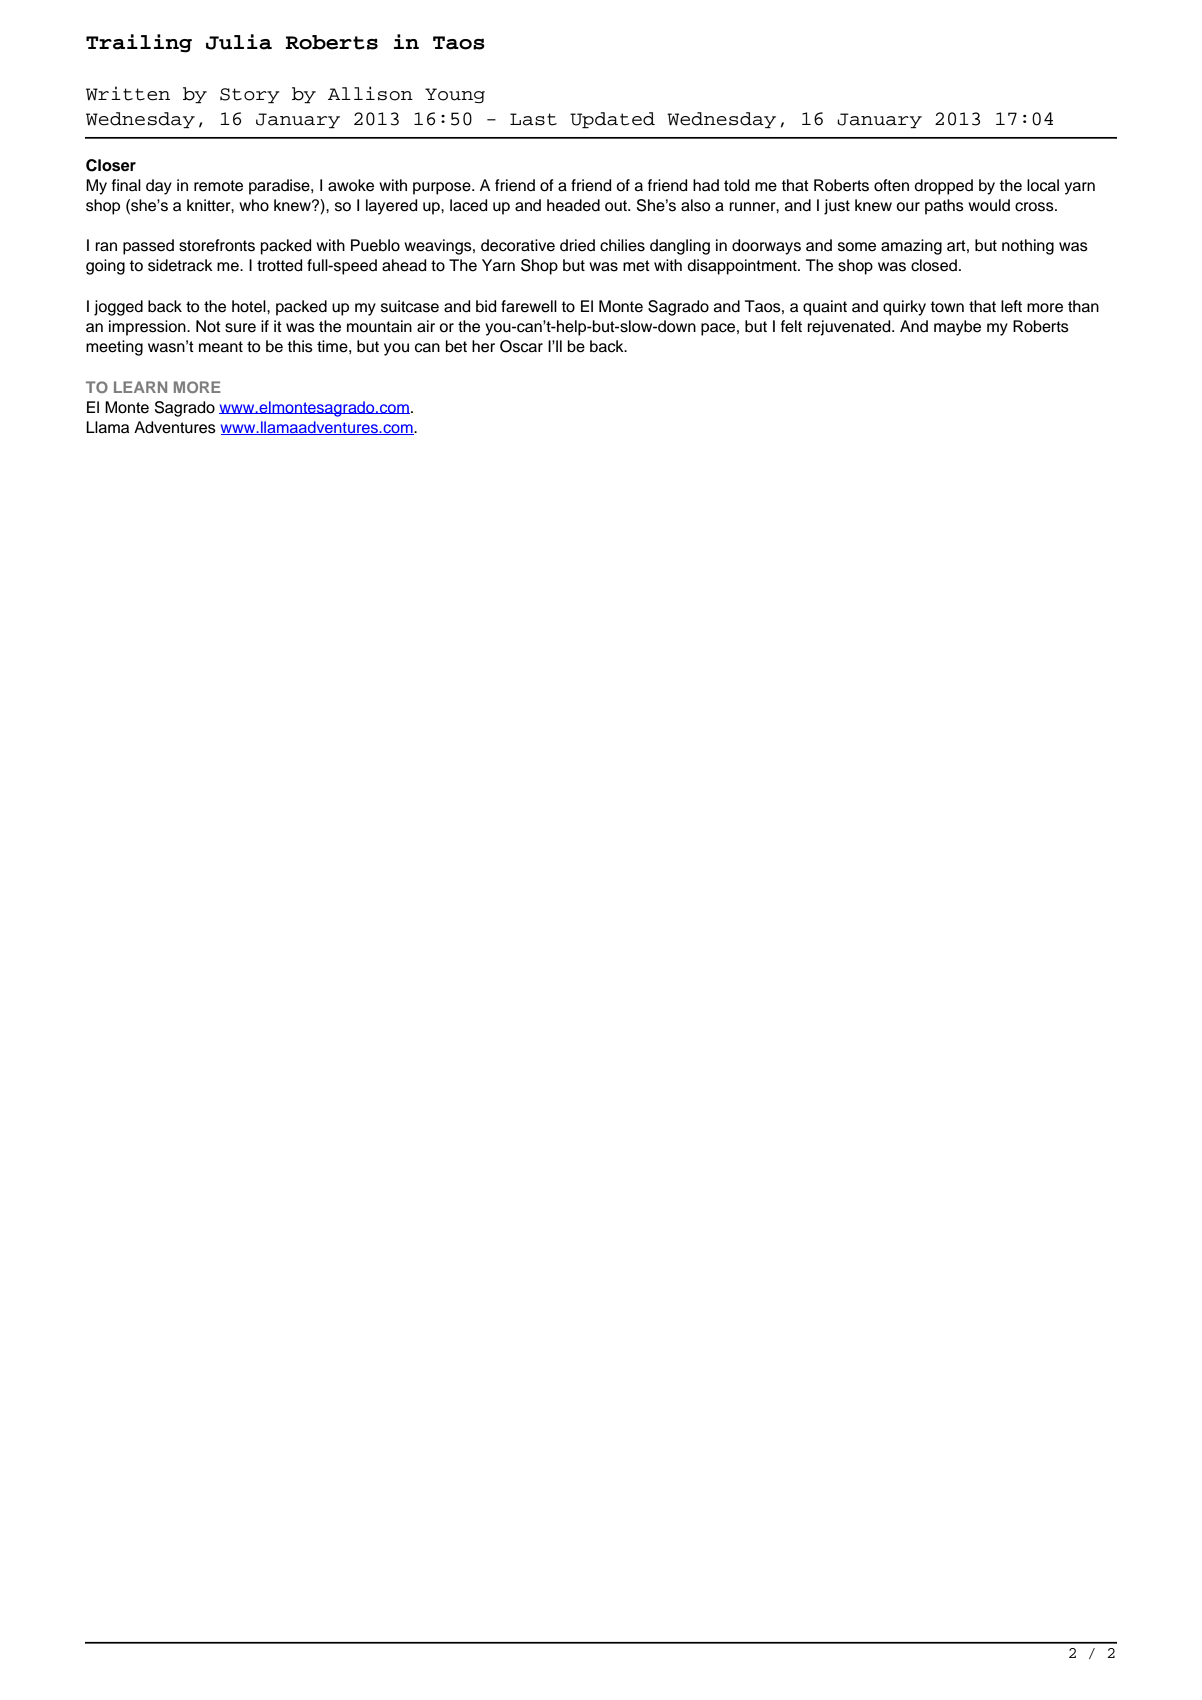 The height and width of the screenshot is (1700, 1202). Describe the element at coordinates (140, 387) in the screenshot. I see `LEARN` at that location.
